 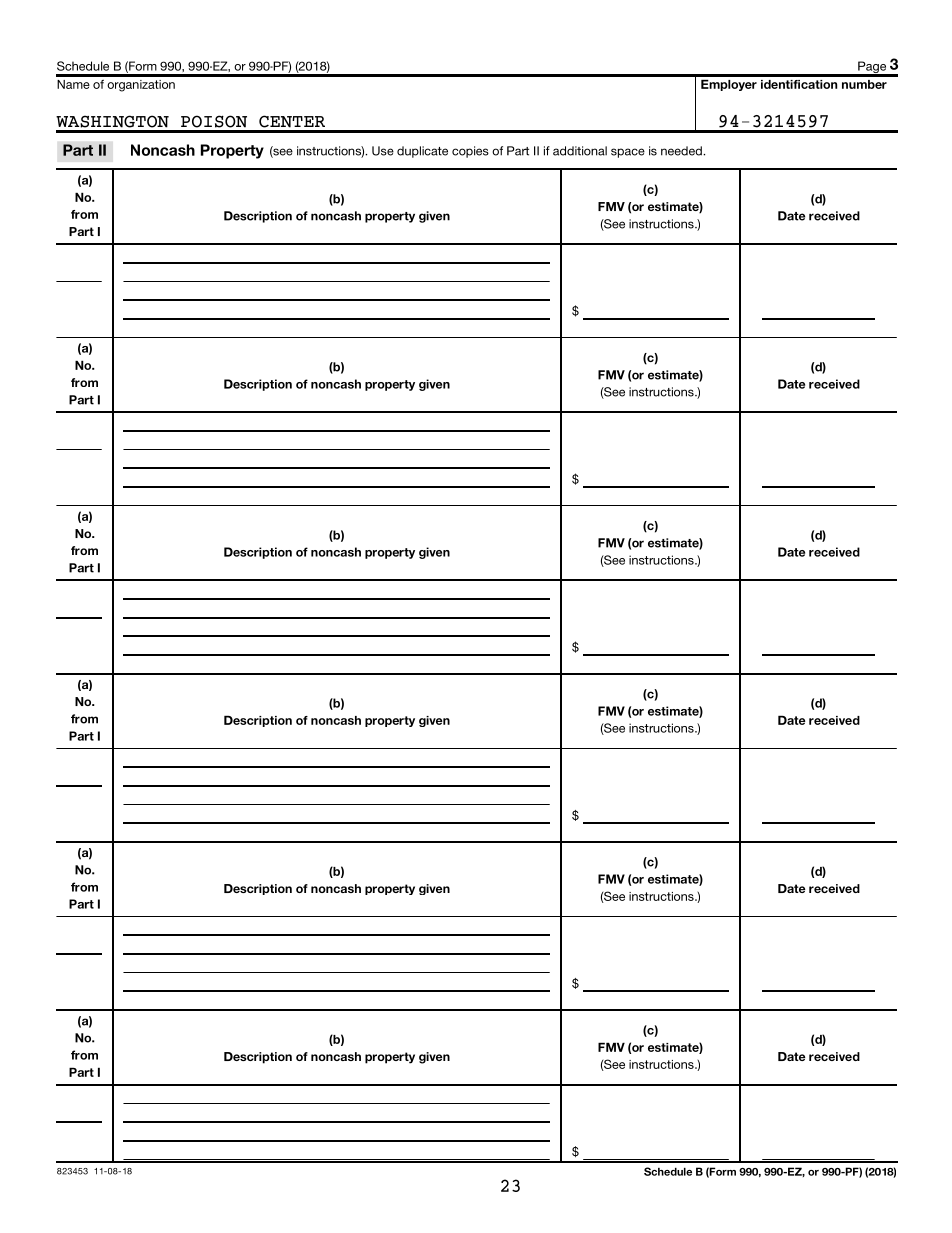 I want to click on copies, so click(x=470, y=152).
